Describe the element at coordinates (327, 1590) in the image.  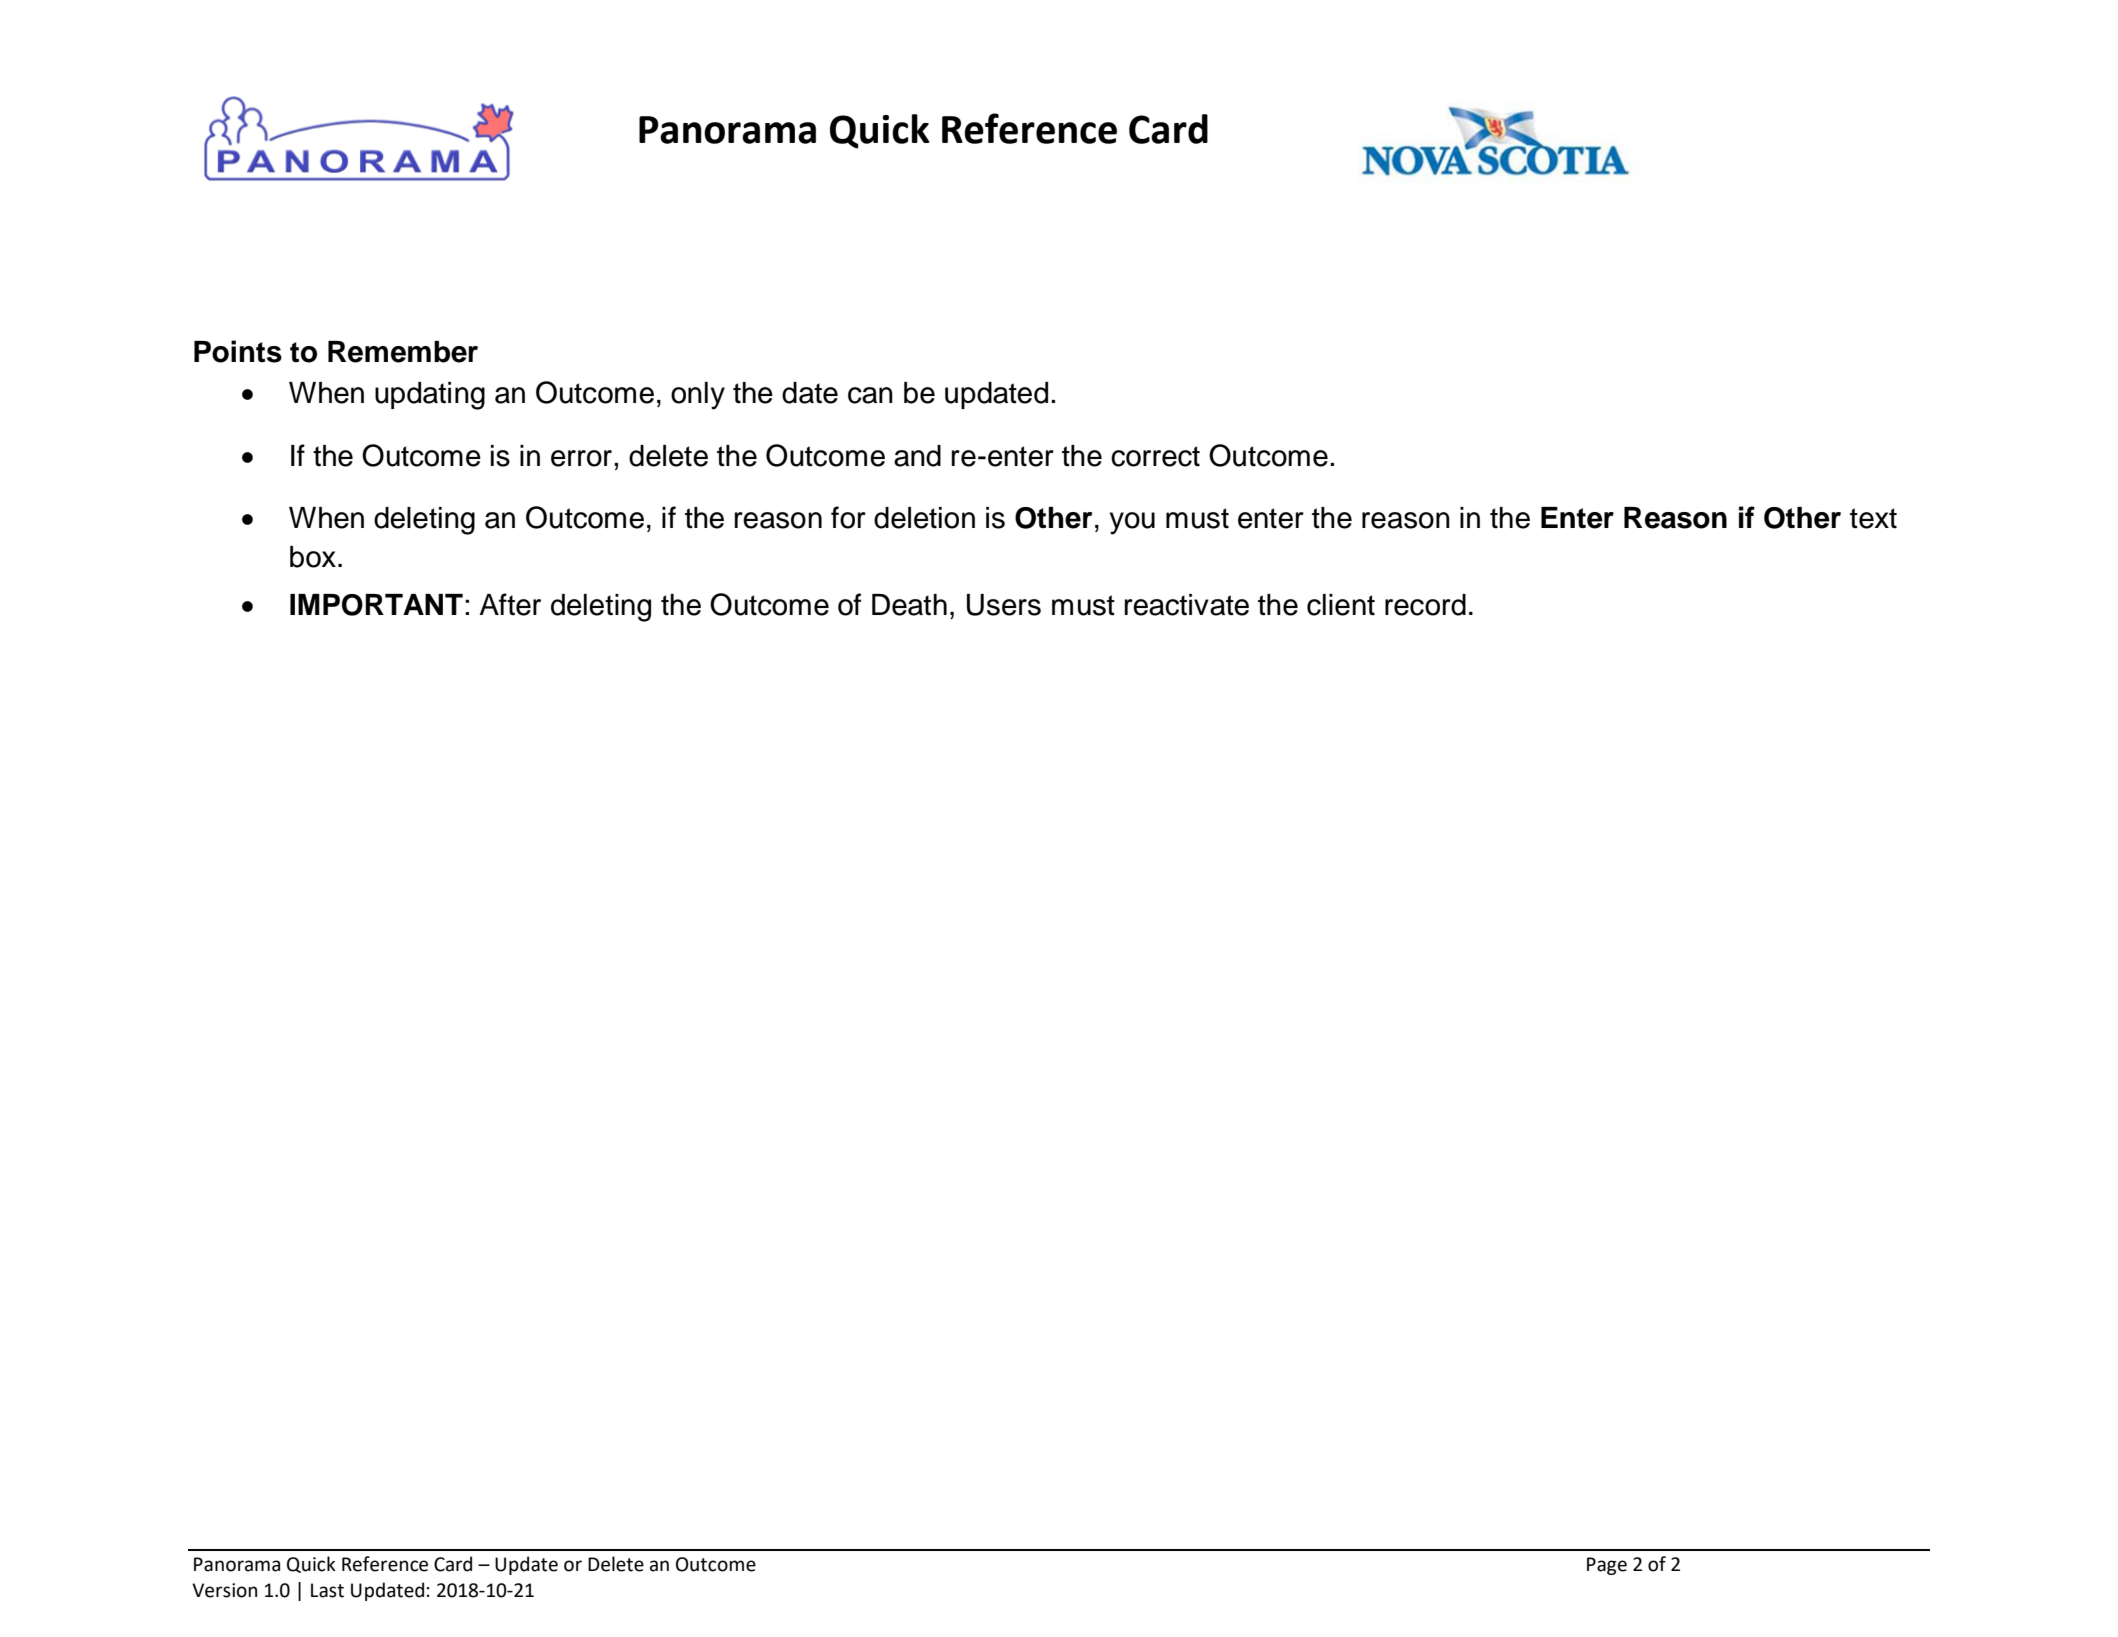
I see `Last` at that location.
